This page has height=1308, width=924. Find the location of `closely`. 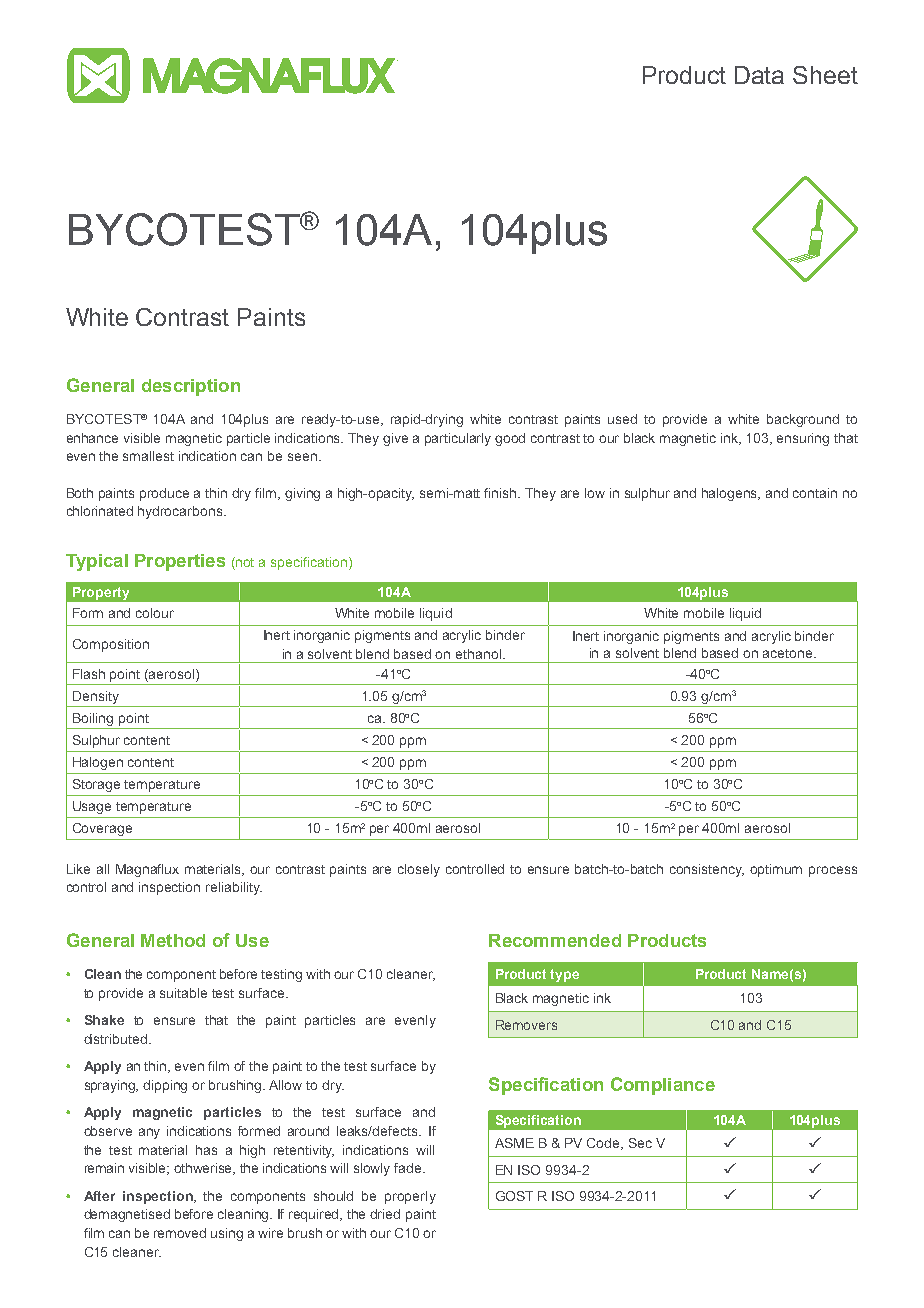

closely is located at coordinates (419, 870).
